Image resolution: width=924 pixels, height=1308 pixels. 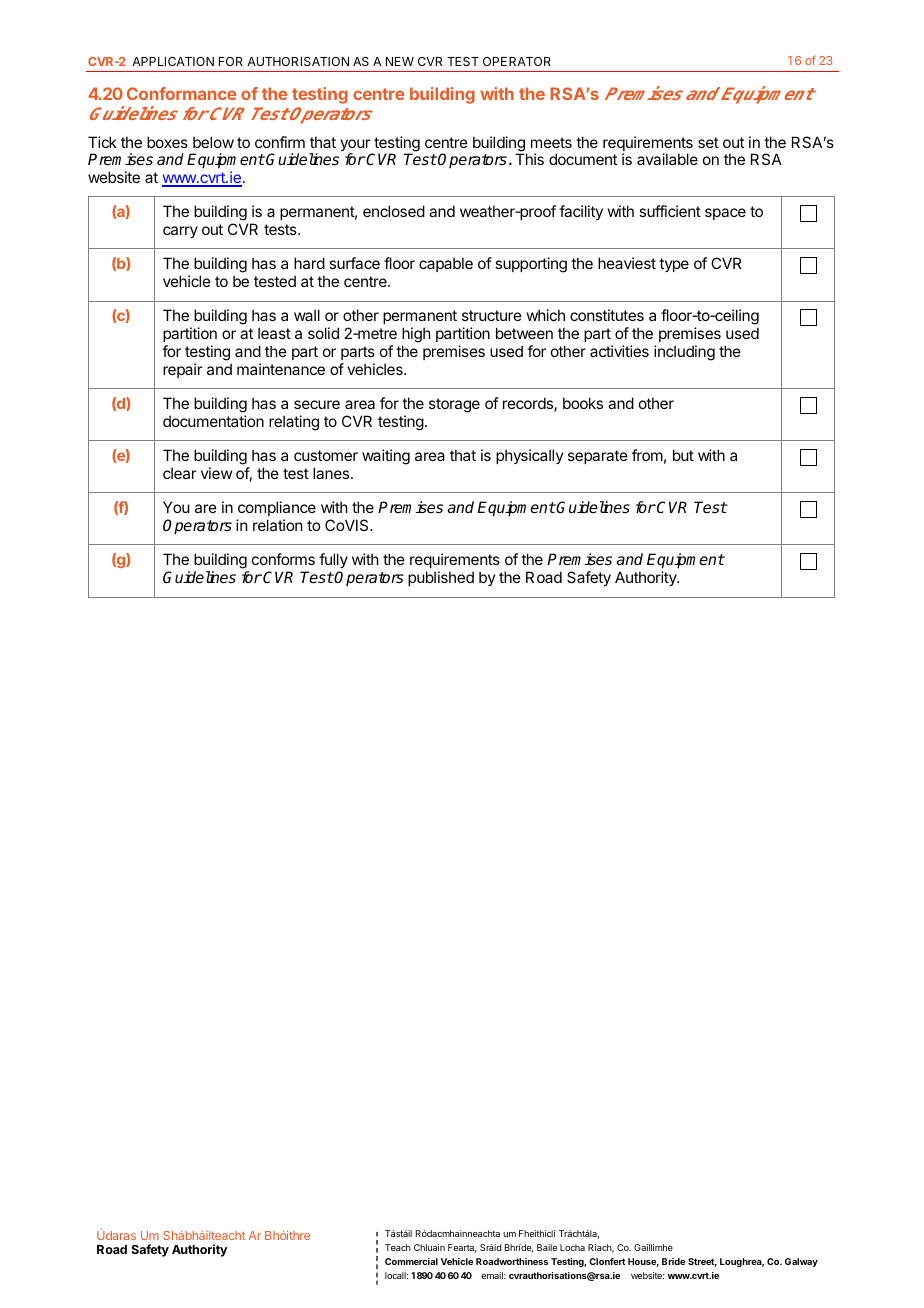 I want to click on published, so click(x=441, y=578).
